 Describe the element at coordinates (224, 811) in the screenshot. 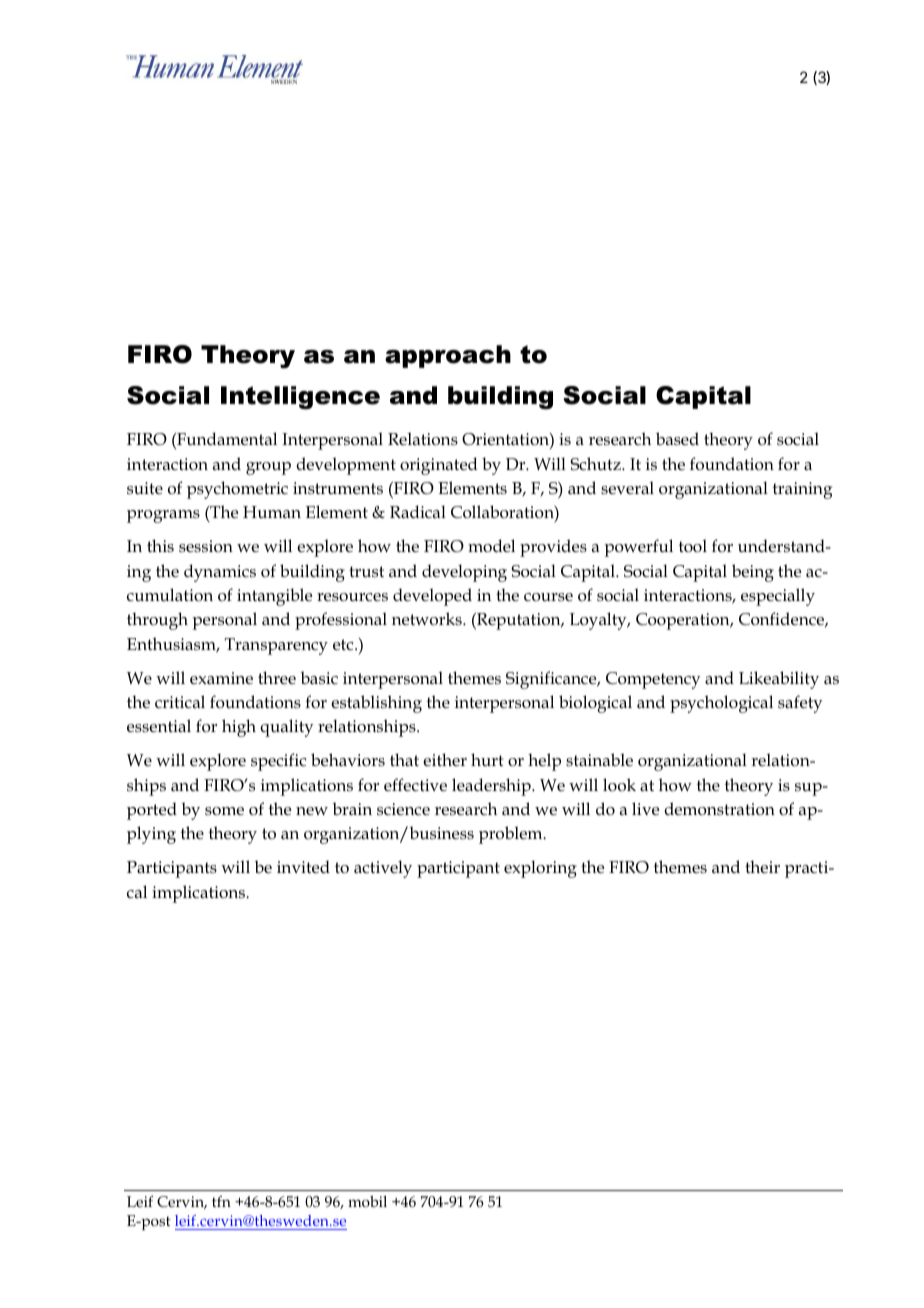

I see `some` at that location.
